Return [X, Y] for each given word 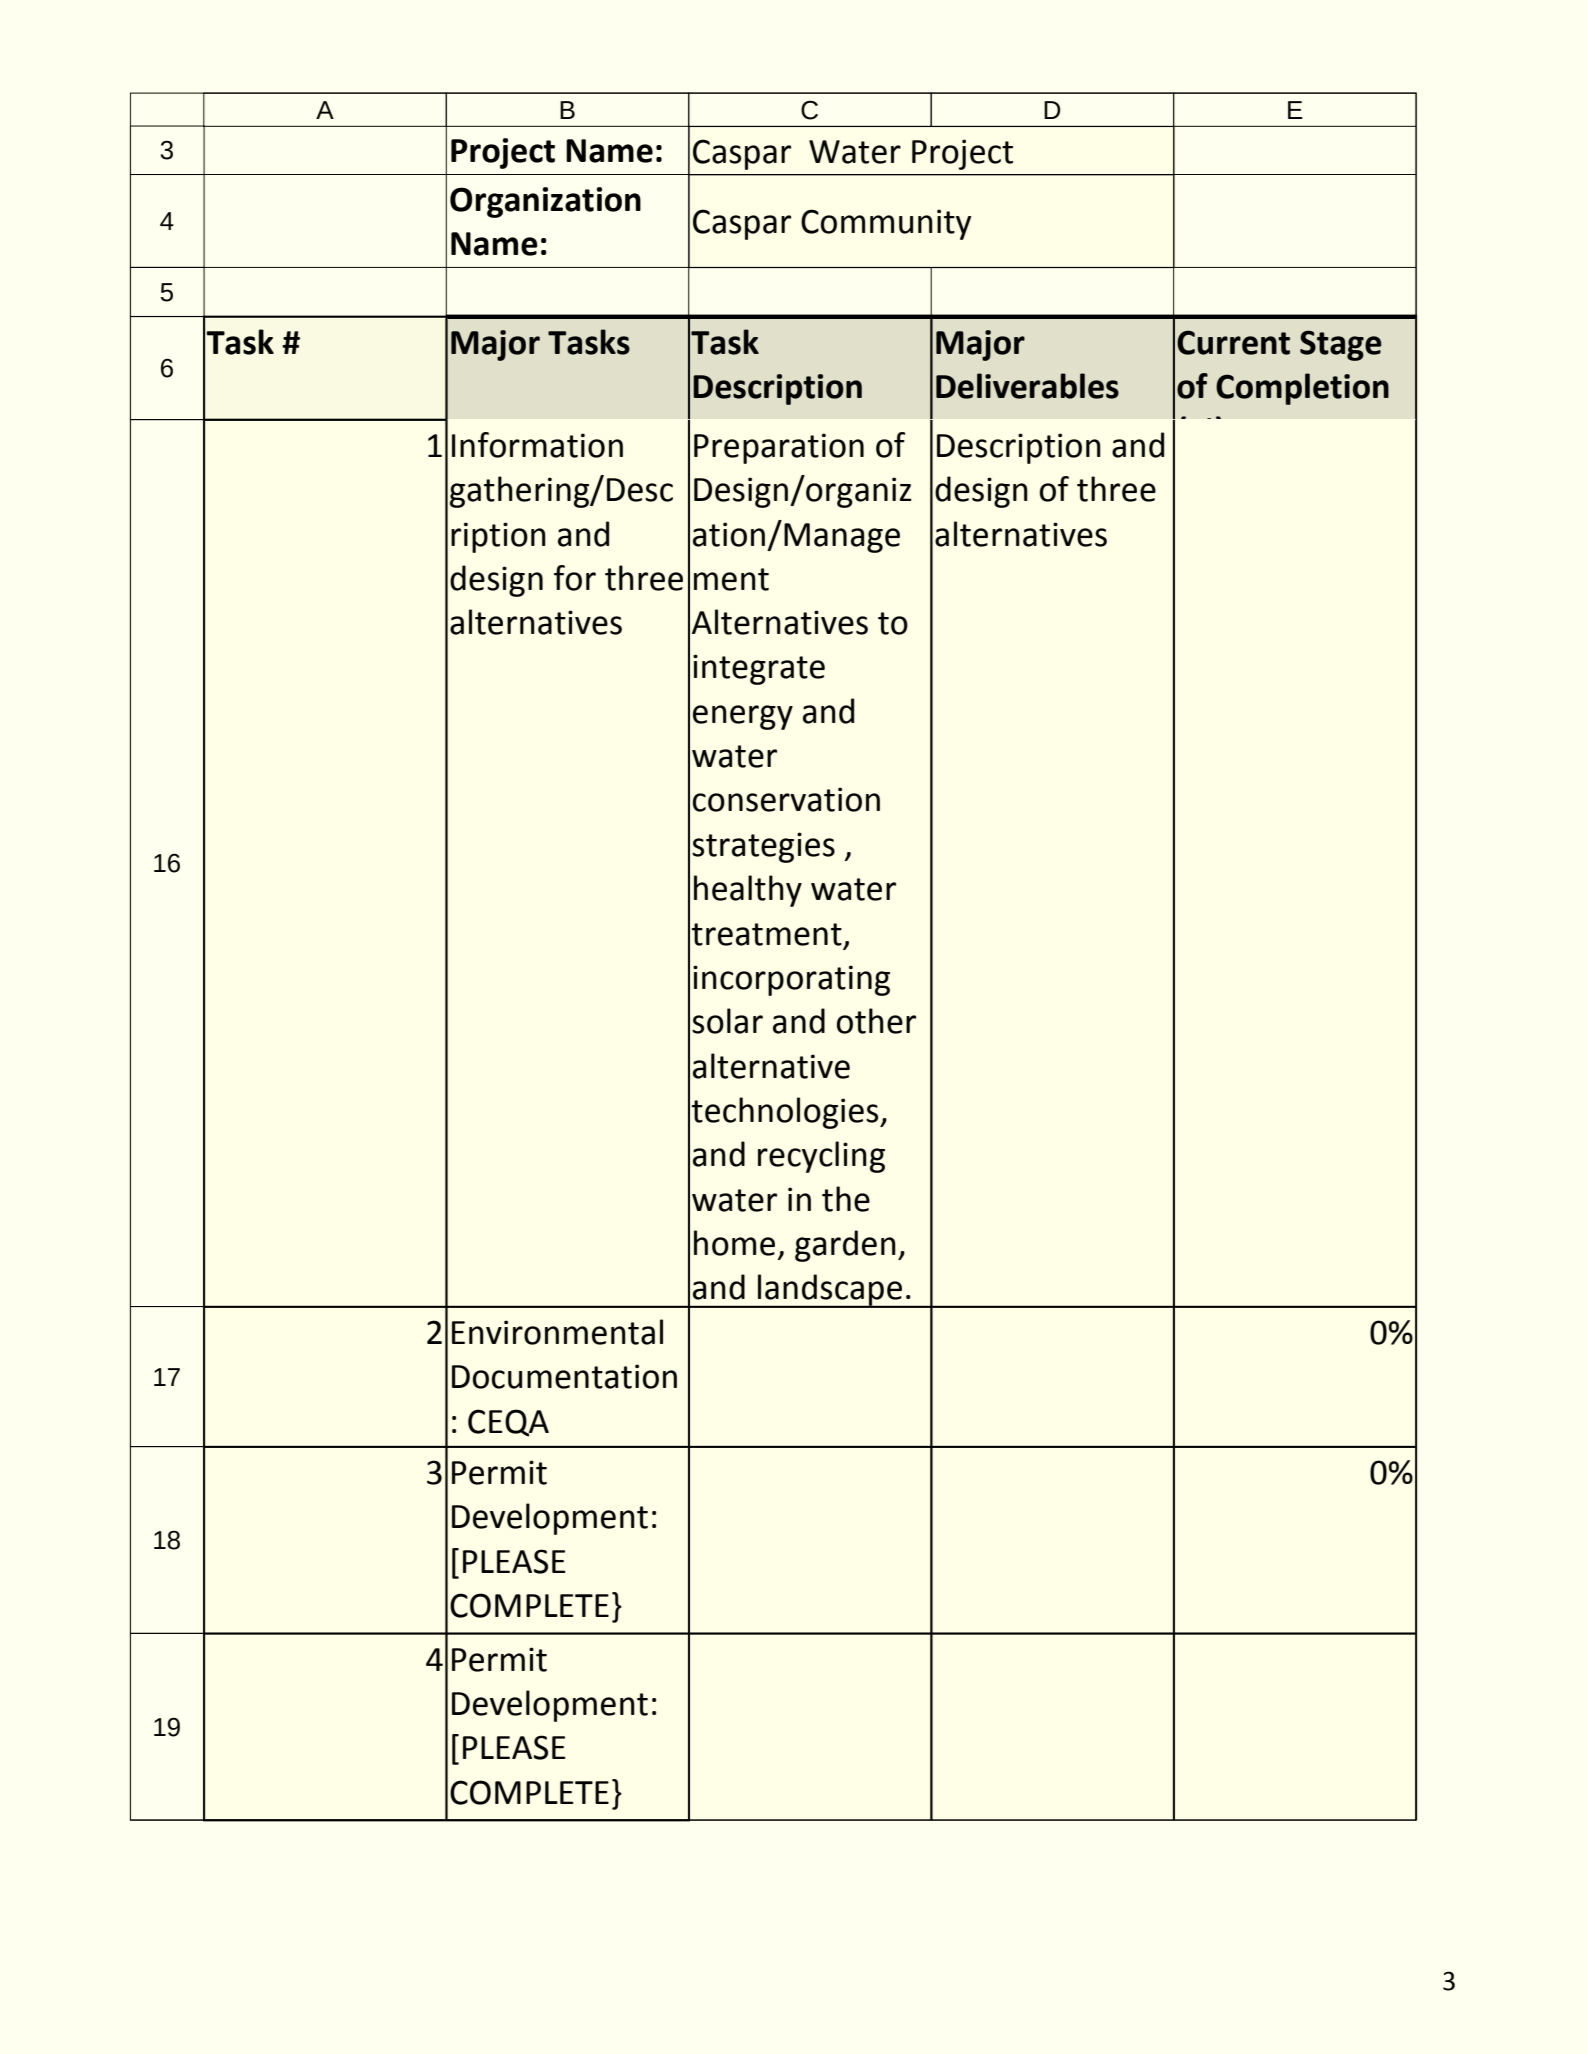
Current [1233, 342]
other [876, 1021]
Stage [1341, 345]
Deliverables [1027, 386]
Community [886, 224]
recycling [821, 1157]
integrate [759, 669]
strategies [763, 847]
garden [845, 1246]
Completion [1302, 389]
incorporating [791, 980]
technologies [786, 1113]
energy [743, 717]
